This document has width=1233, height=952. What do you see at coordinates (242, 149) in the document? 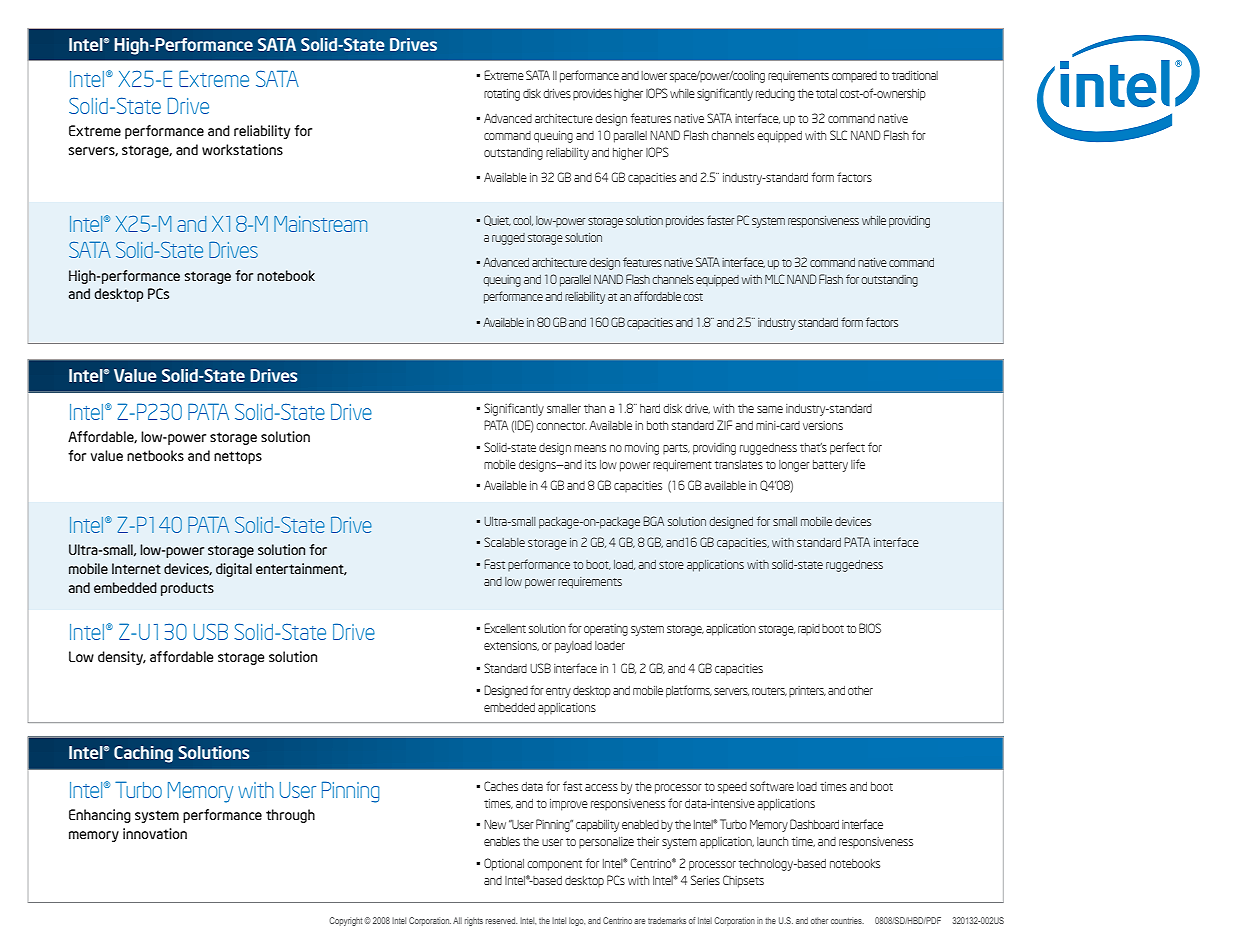
I see `workstations` at bounding box center [242, 149].
